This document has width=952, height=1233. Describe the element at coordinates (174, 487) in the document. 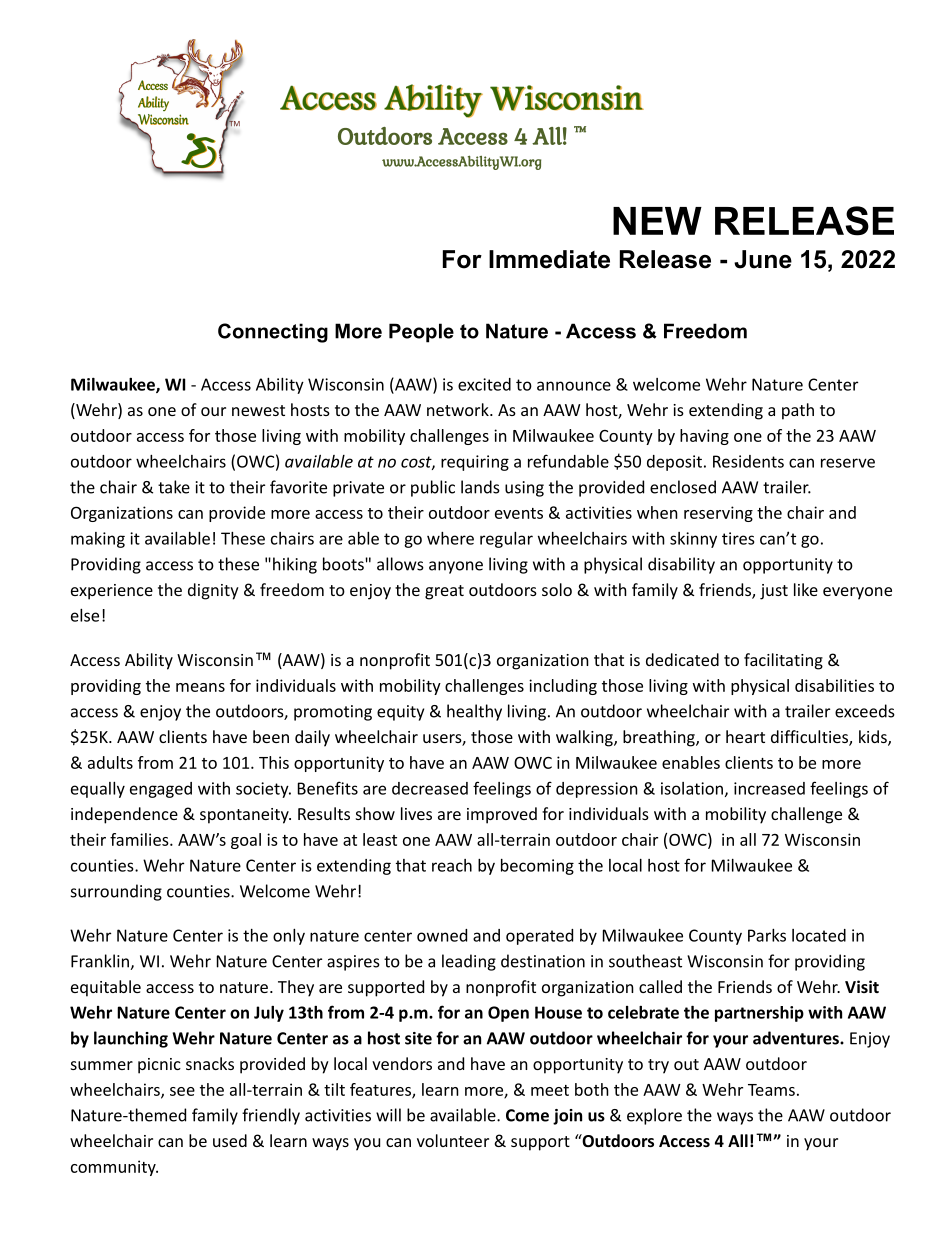

I see `take` at that location.
